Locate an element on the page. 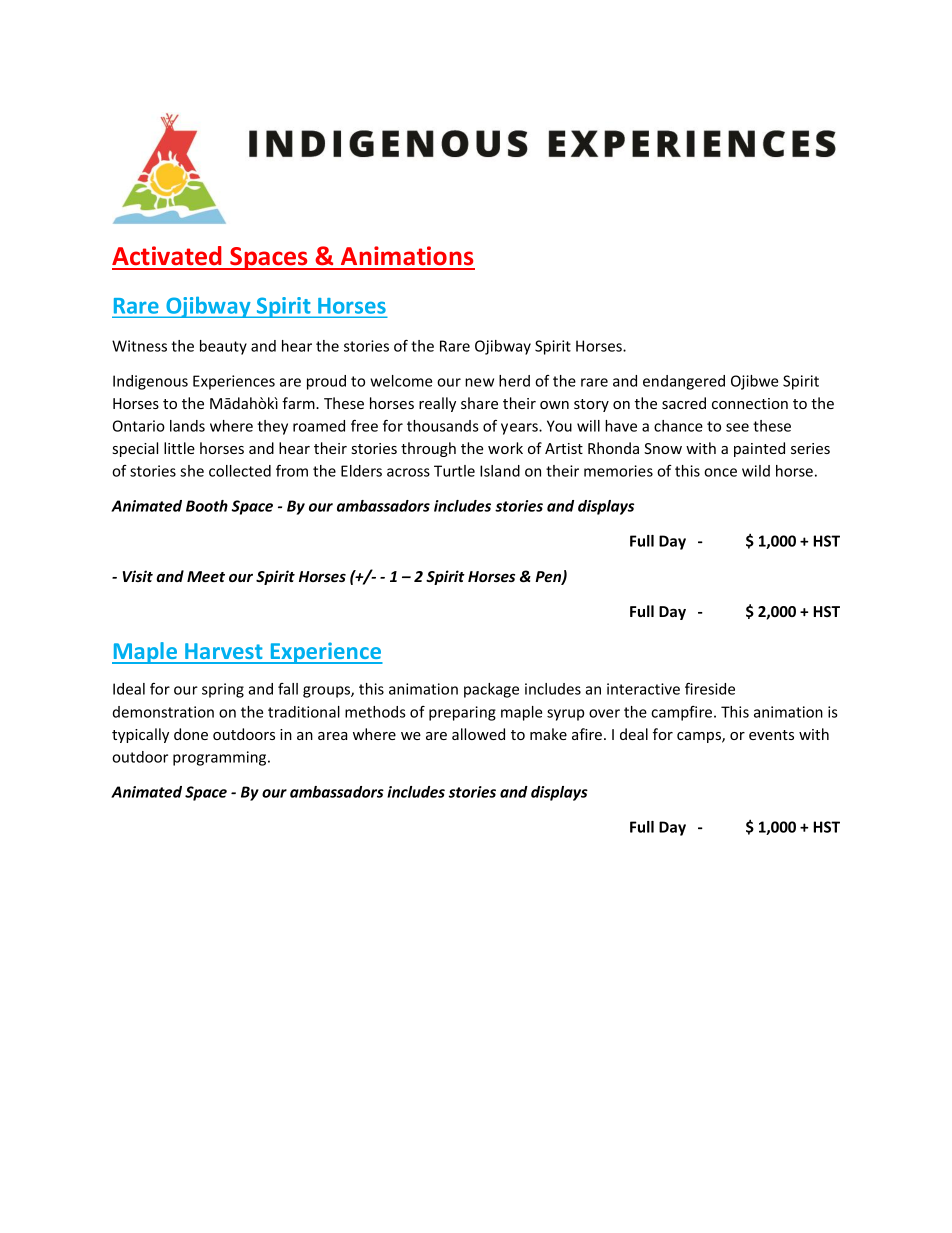 The height and width of the document is (1233, 952). beauty is located at coordinates (223, 347).
